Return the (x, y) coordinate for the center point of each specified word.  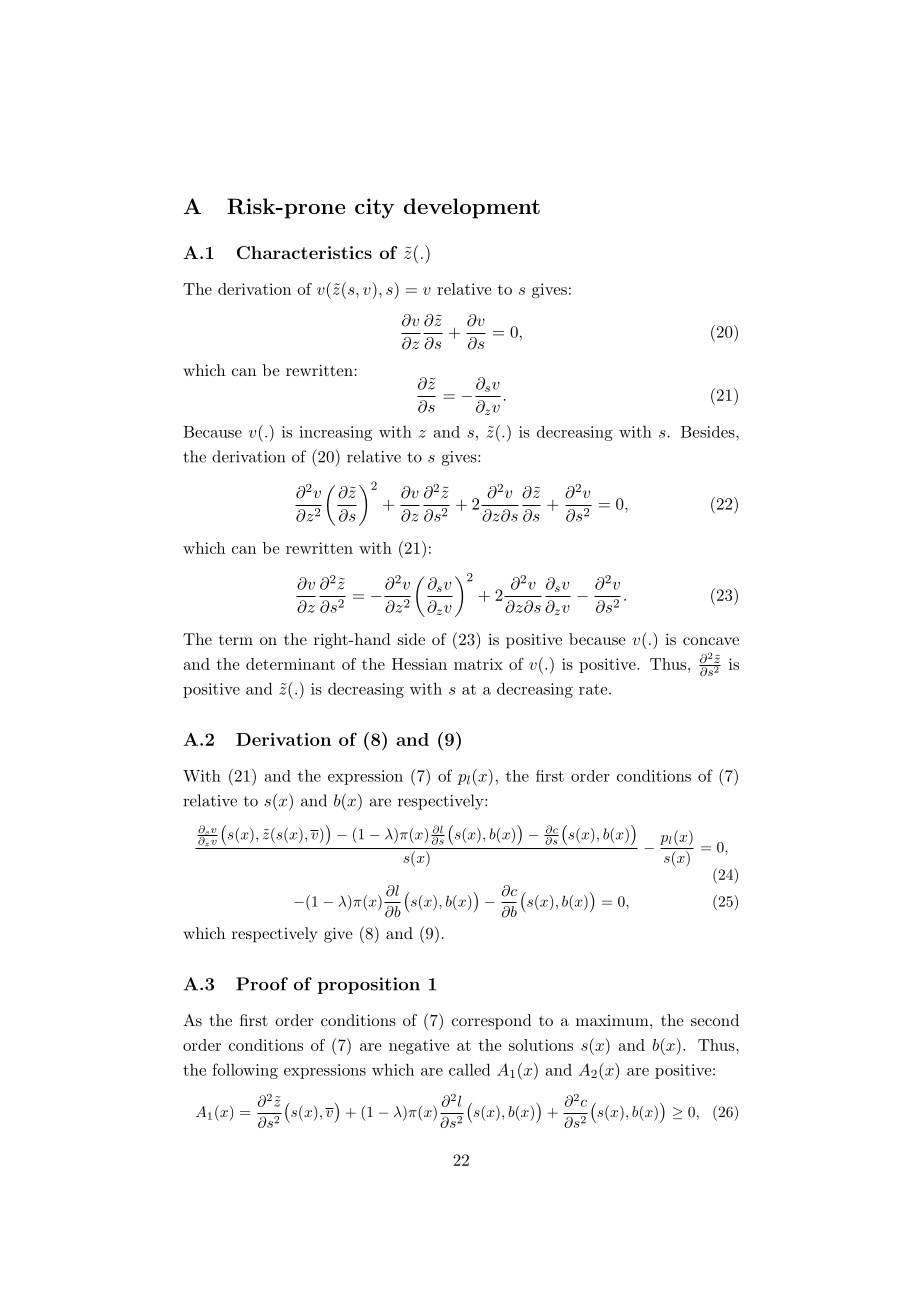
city (374, 208)
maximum (612, 1020)
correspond (491, 1022)
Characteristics (304, 252)
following (245, 1071)
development (472, 208)
